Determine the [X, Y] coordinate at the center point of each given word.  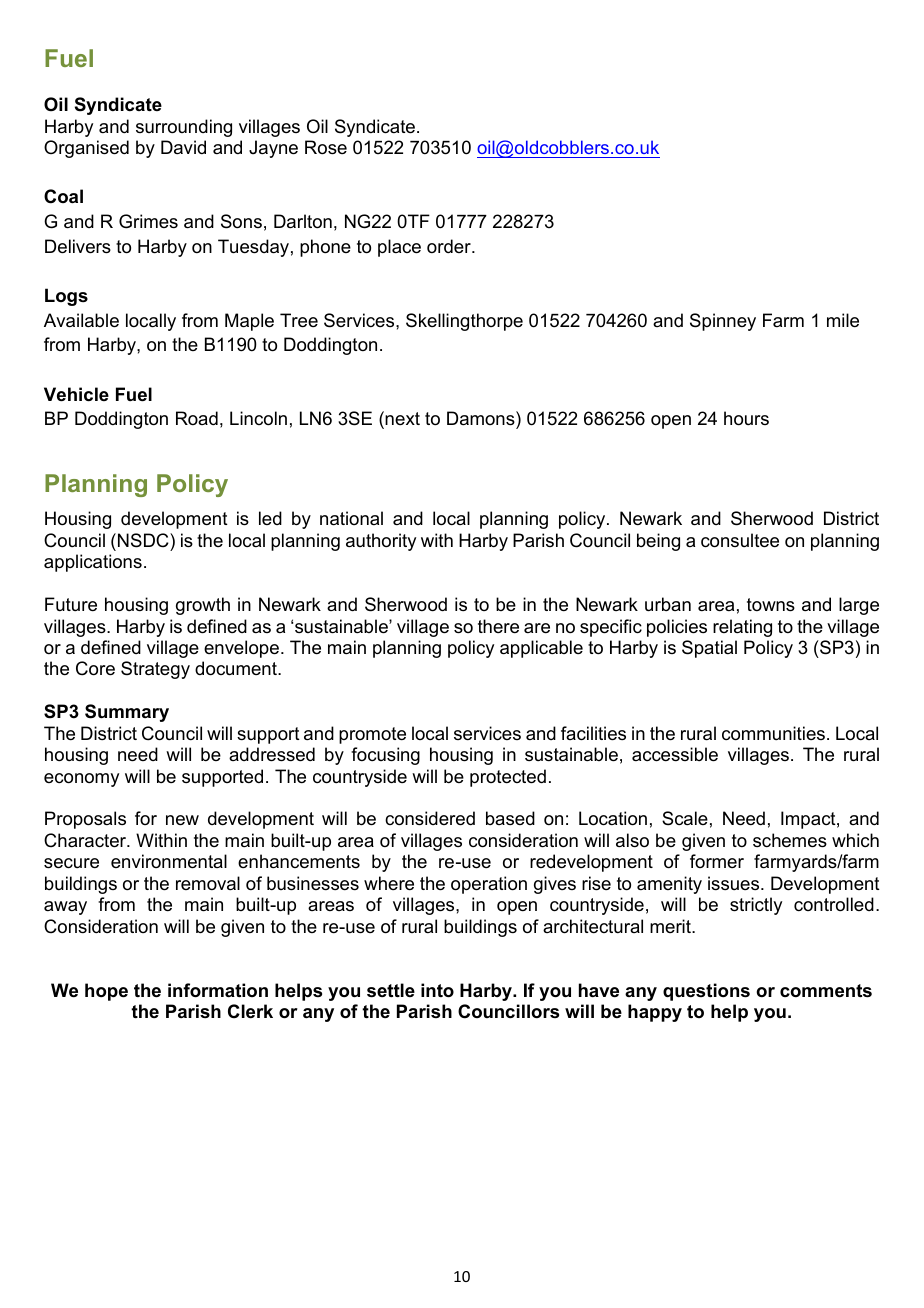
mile [843, 320]
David [183, 147]
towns [771, 605]
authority [381, 542]
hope [106, 992]
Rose [326, 147]
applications [93, 563]
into [437, 990]
